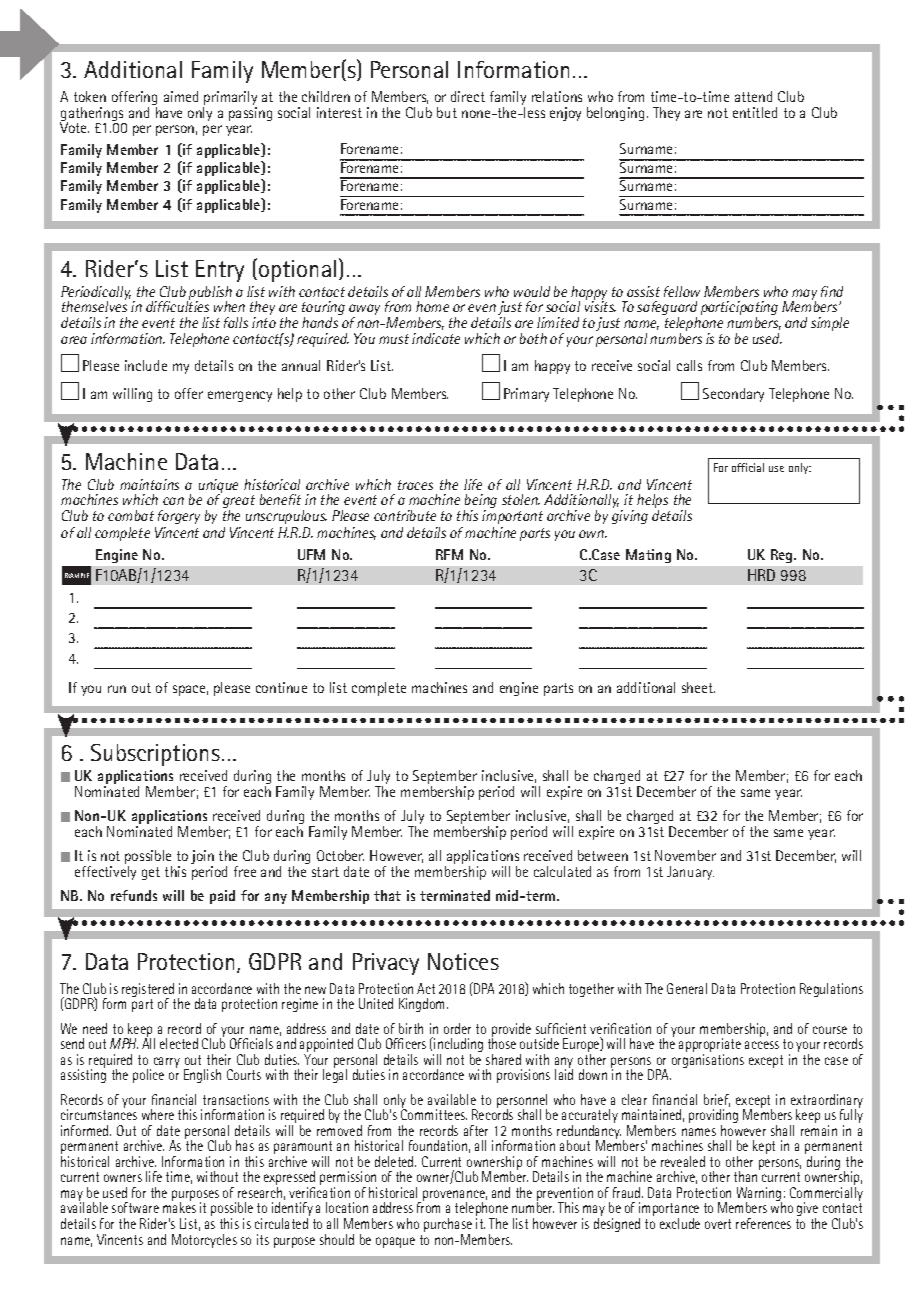  I want to click on entitled, so click(755, 112).
